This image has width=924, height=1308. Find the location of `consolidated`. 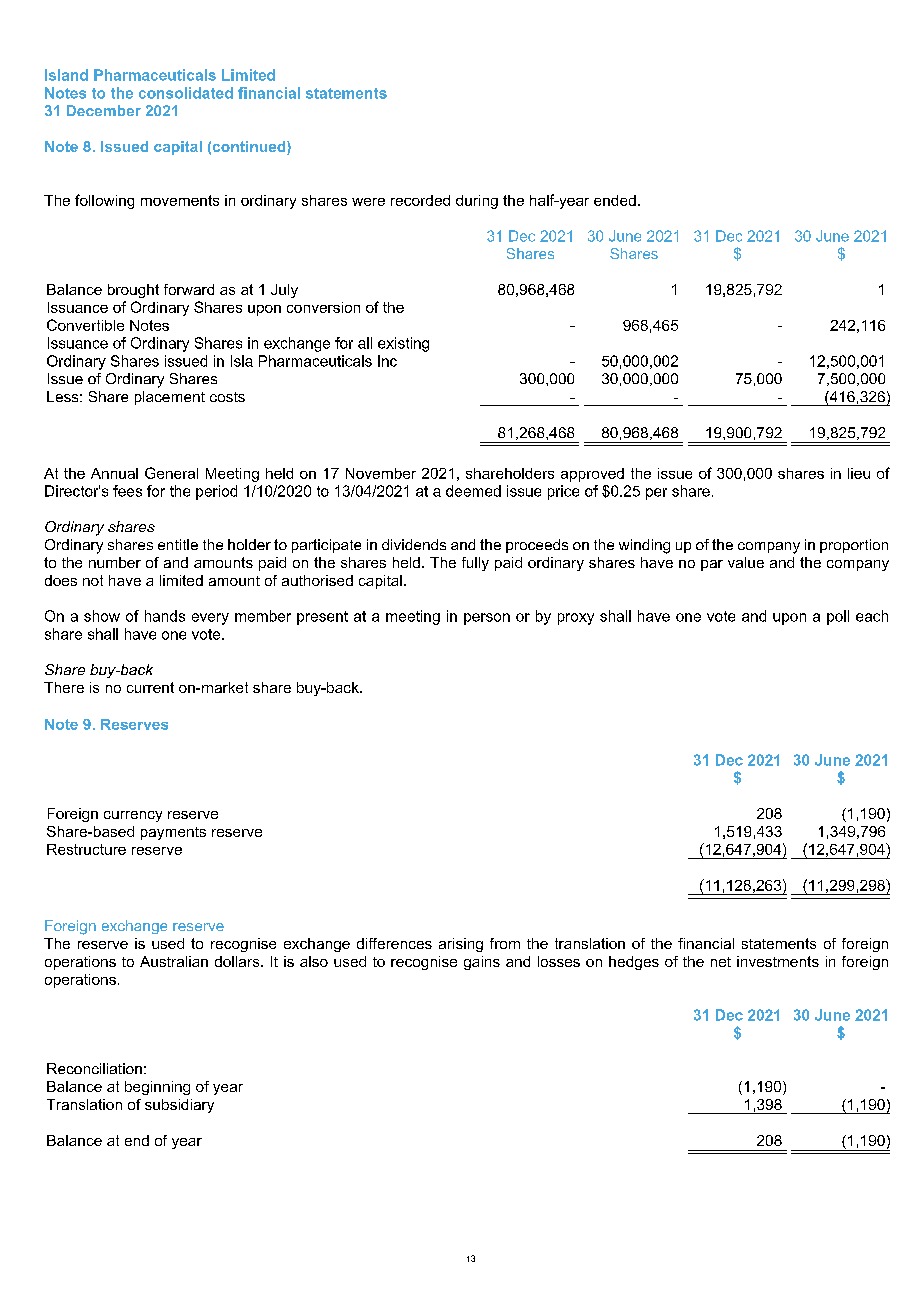

consolidated is located at coordinates (186, 93).
